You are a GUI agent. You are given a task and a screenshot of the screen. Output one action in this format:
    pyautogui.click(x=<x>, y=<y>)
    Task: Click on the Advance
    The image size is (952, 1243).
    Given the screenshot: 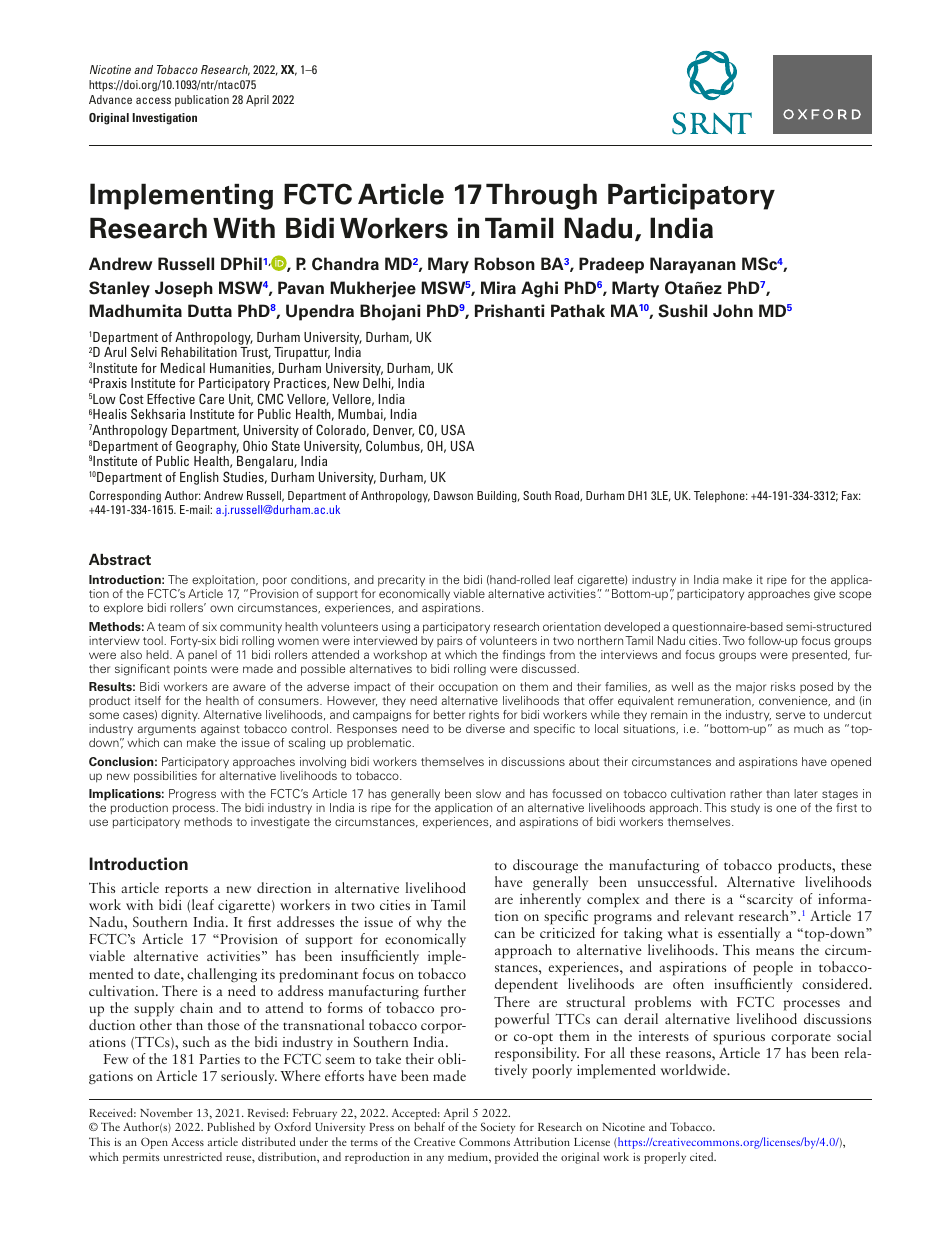 What is the action you would take?
    pyautogui.click(x=110, y=99)
